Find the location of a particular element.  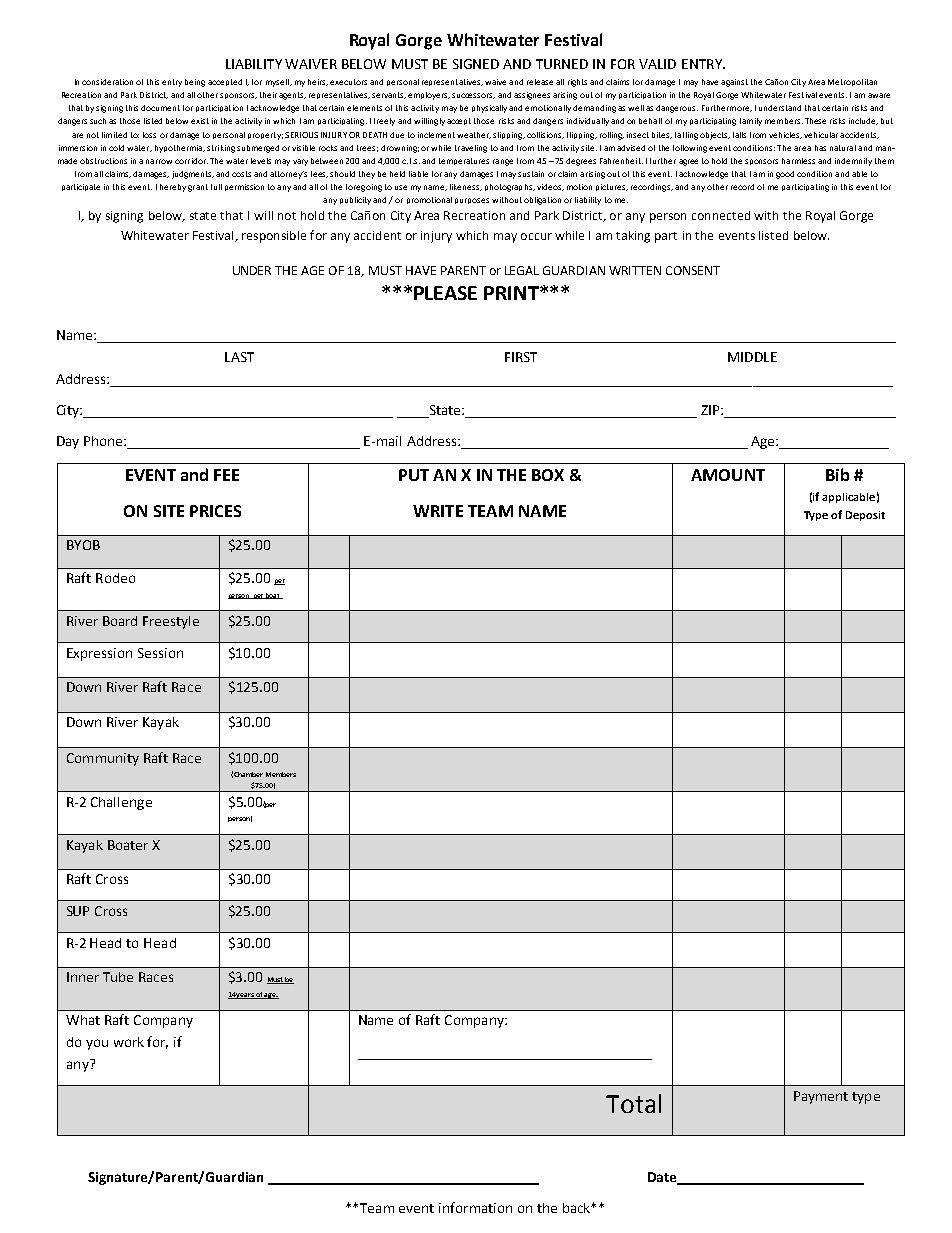

work is located at coordinates (129, 1042).
